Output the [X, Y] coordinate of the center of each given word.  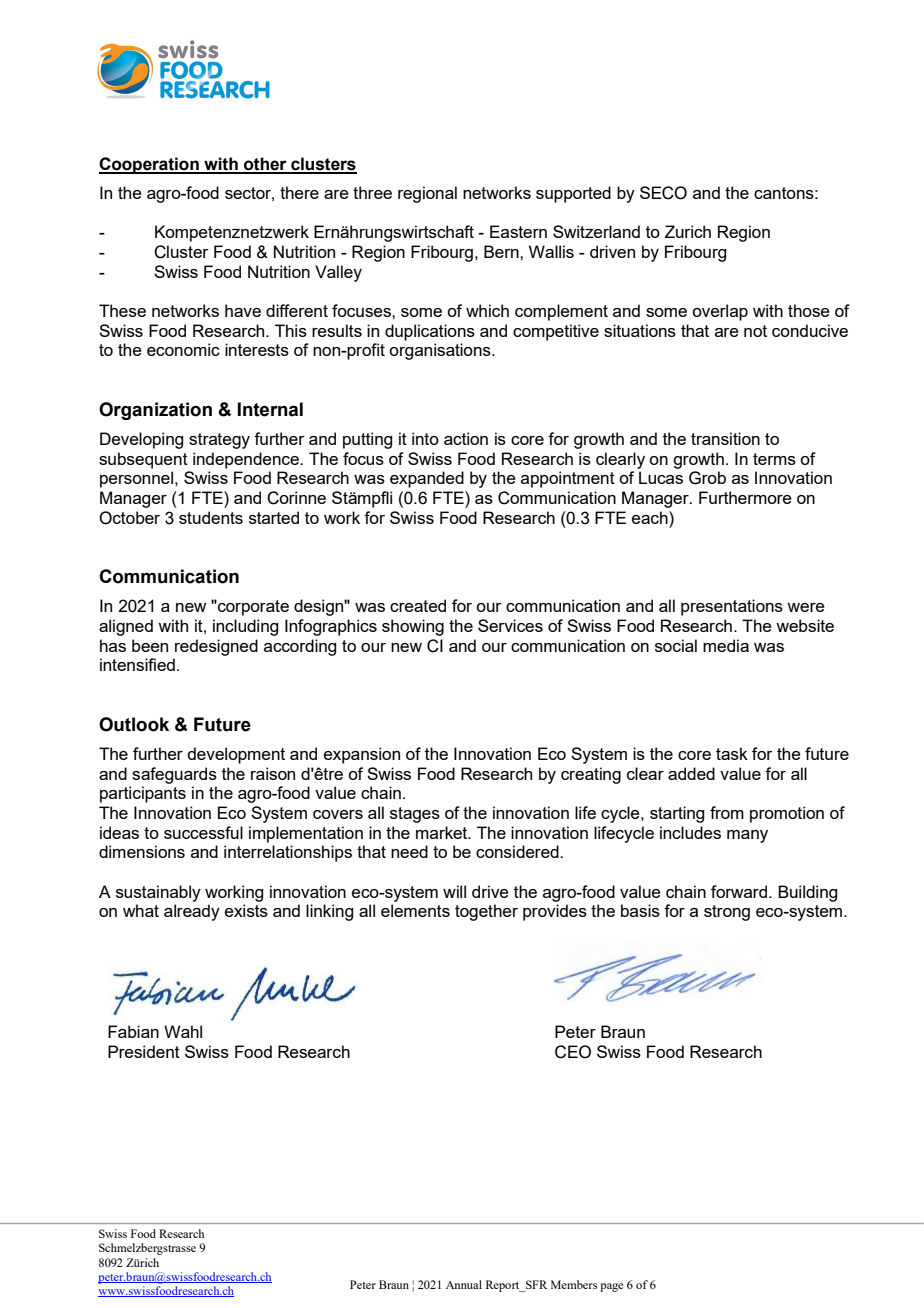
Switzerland [596, 231]
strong [727, 913]
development [236, 755]
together [486, 912]
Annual [464, 1284]
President [144, 1051]
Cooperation [150, 165]
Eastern [518, 231]
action [466, 438]
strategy [219, 441]
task [732, 753]
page [611, 1287]
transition [725, 438]
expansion [362, 755]
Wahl [183, 1031]
